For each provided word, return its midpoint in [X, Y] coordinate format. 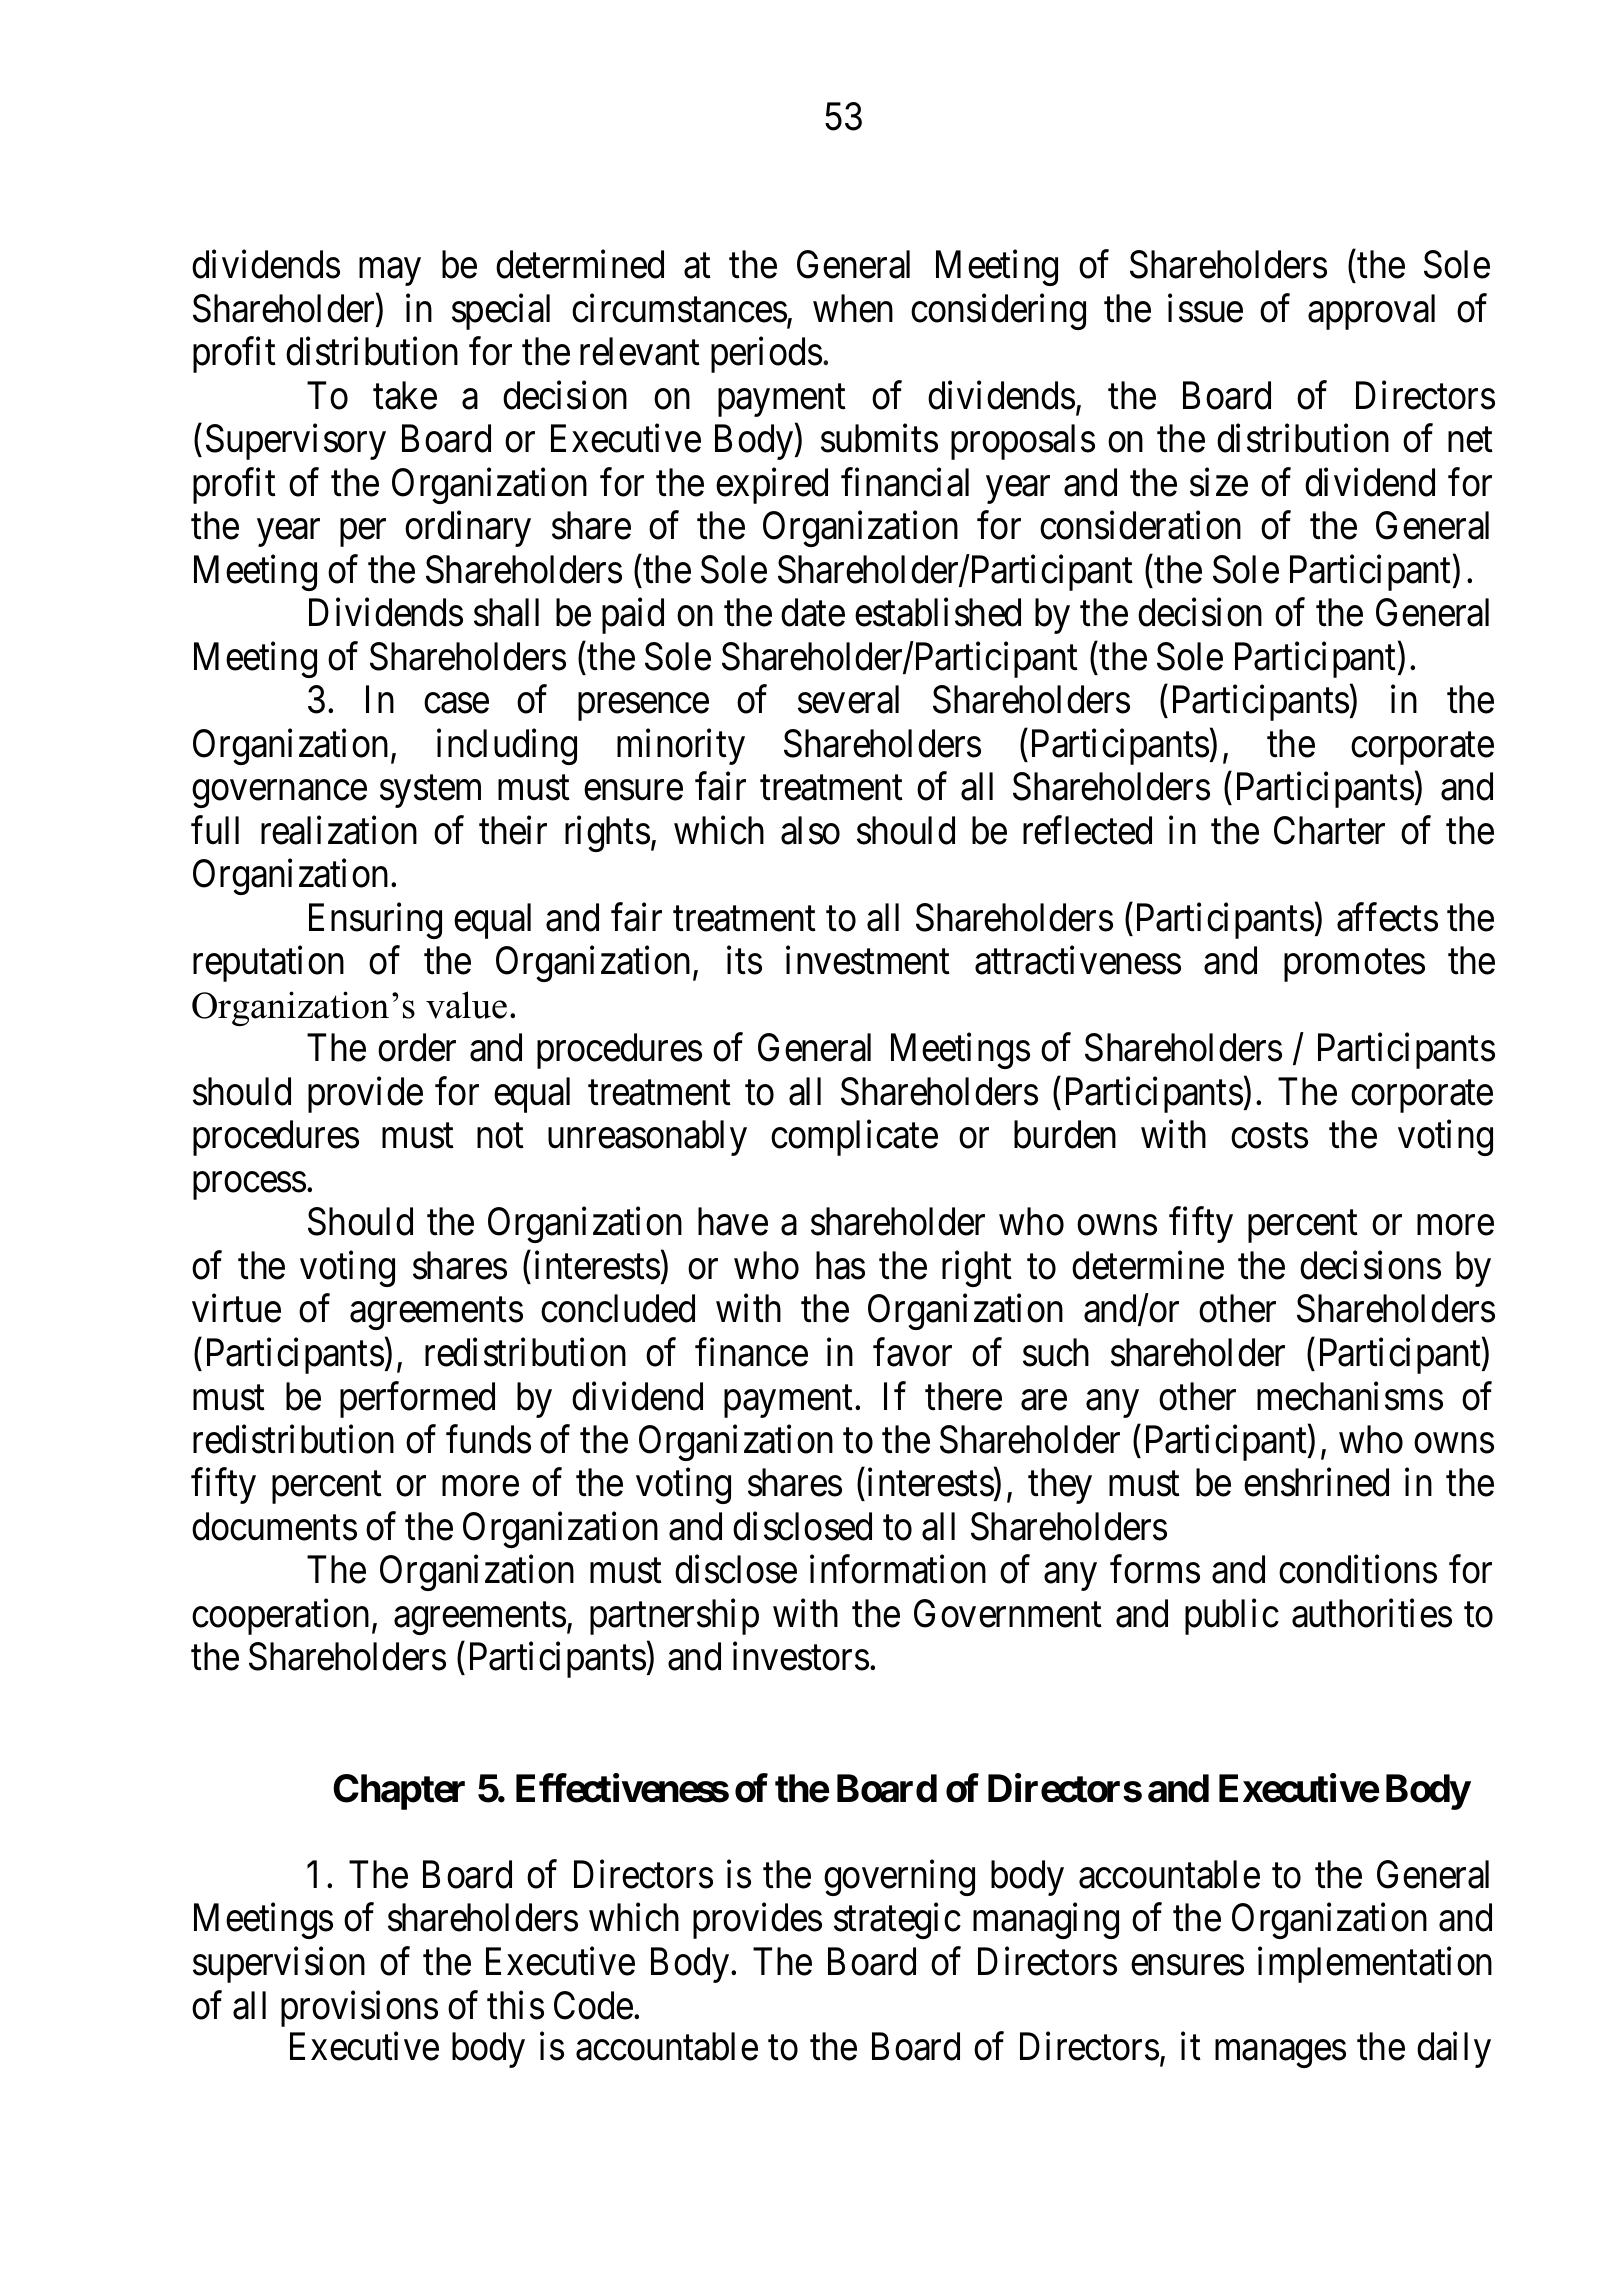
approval [1371, 312]
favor [912, 1352]
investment [868, 960]
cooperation [280, 1617]
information [898, 1569]
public [1232, 1617]
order [417, 1047]
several [848, 699]
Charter [1329, 830]
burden [1065, 1135]
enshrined [1316, 1483]
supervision [279, 1965]
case [456, 704]
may [390, 272]
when [853, 308]
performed [417, 1400]
